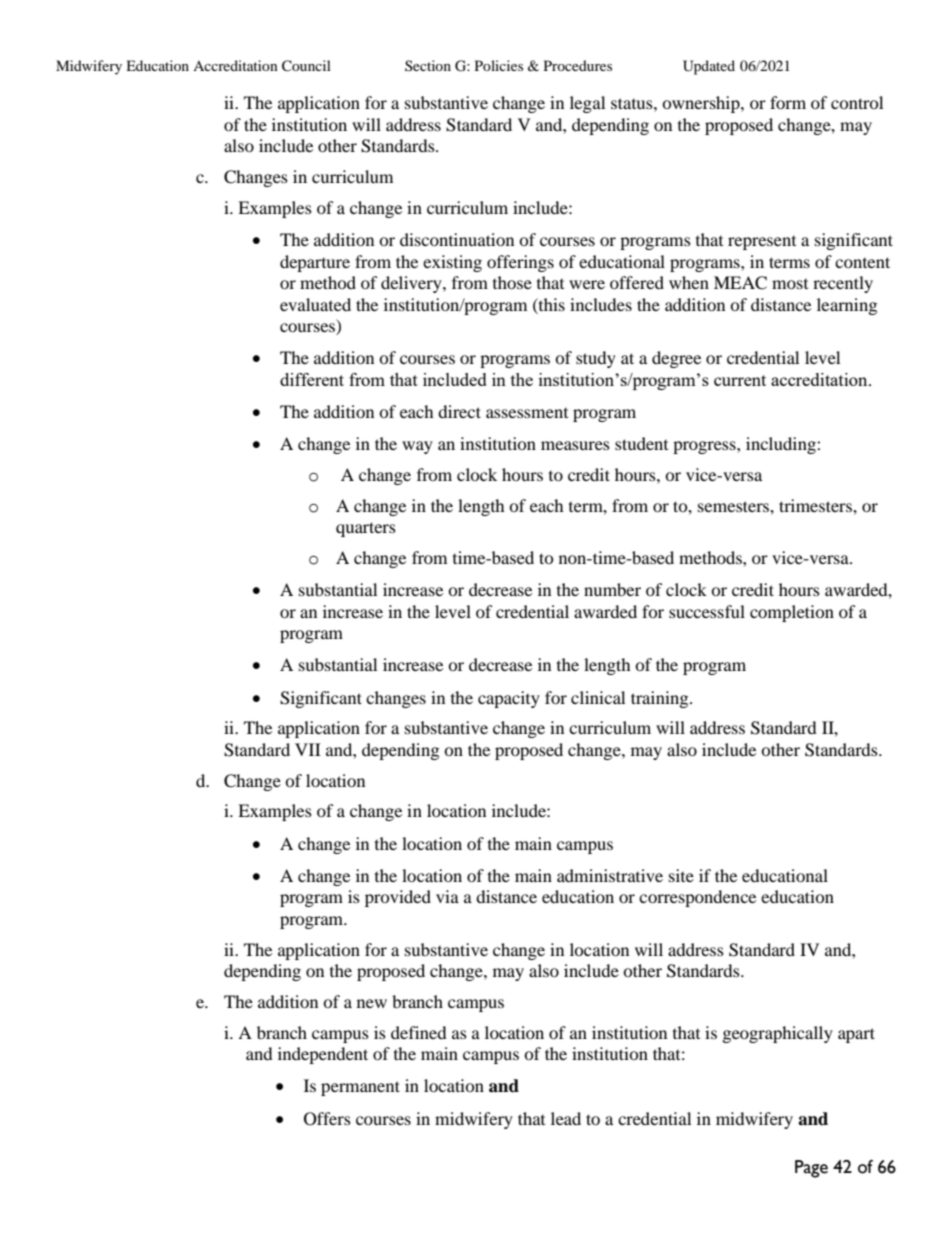  What do you see at coordinates (327, 1119) in the screenshot?
I see `Offers` at bounding box center [327, 1119].
